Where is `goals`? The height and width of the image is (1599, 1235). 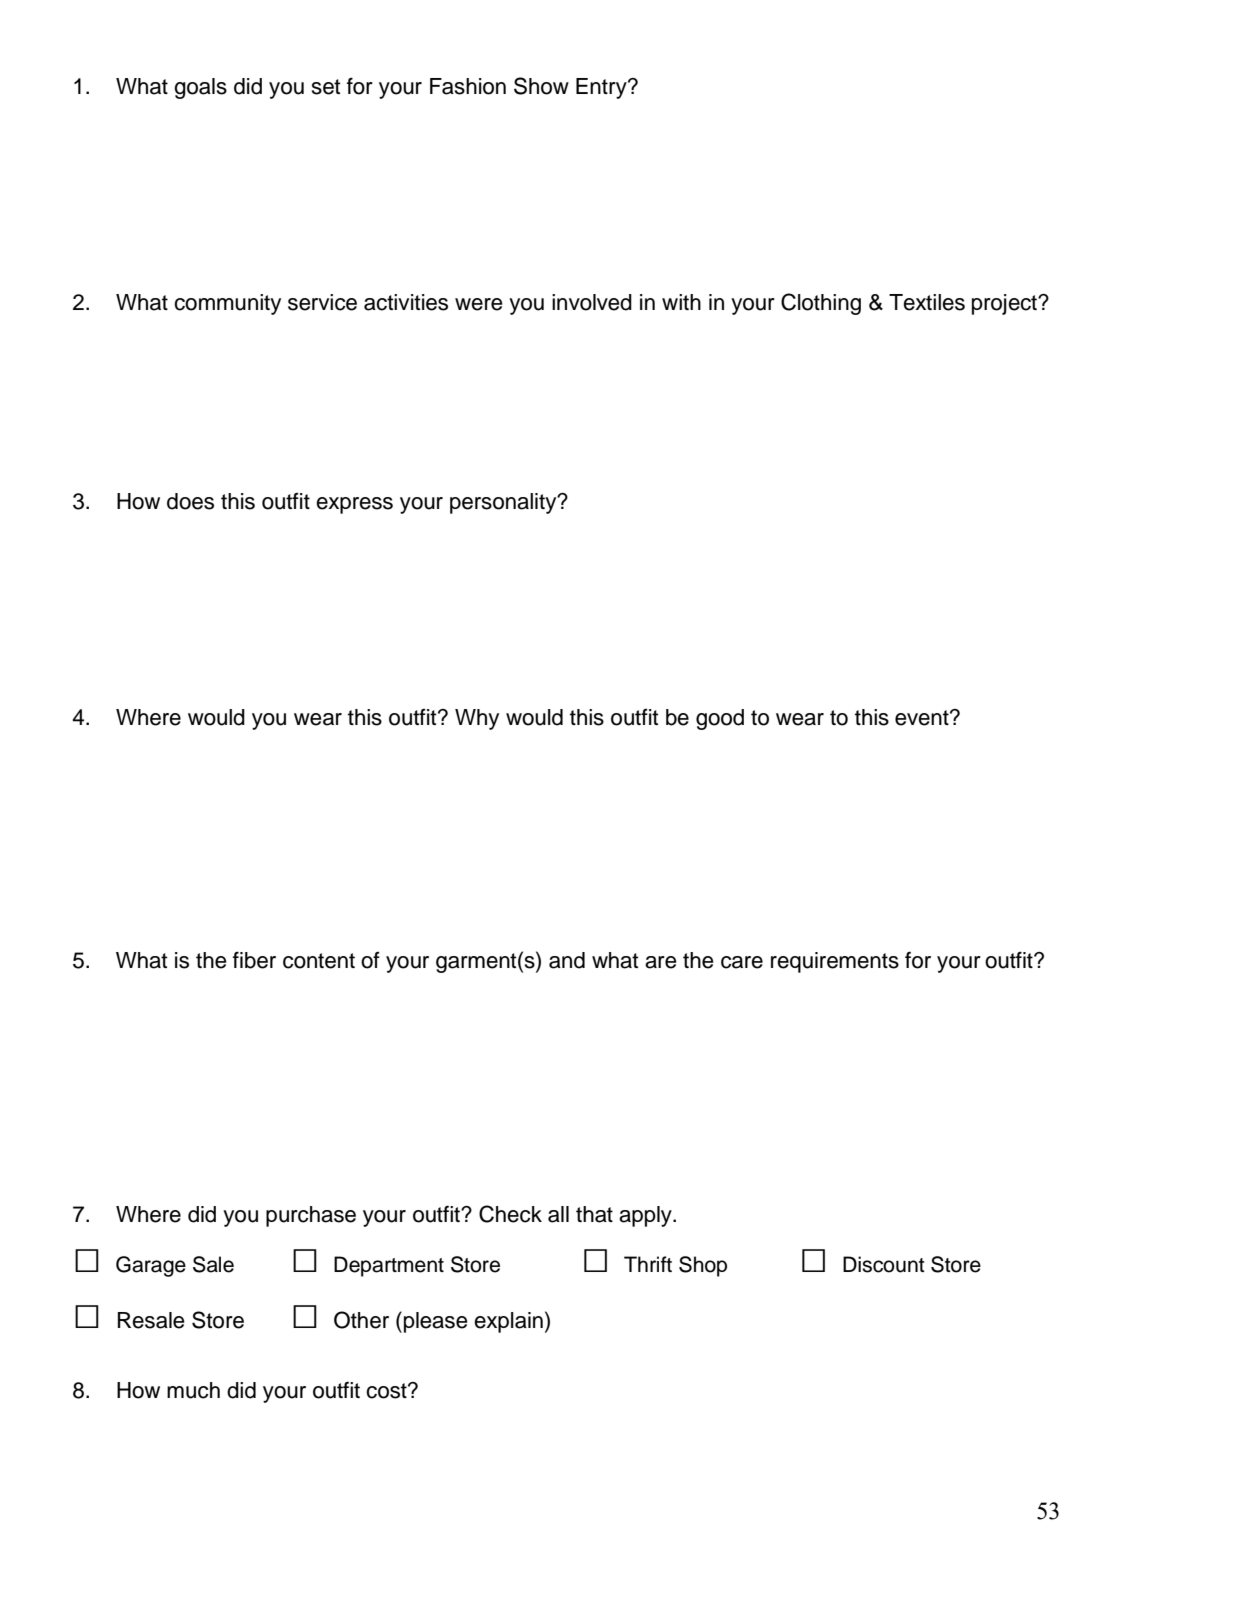
goals is located at coordinates (200, 88).
